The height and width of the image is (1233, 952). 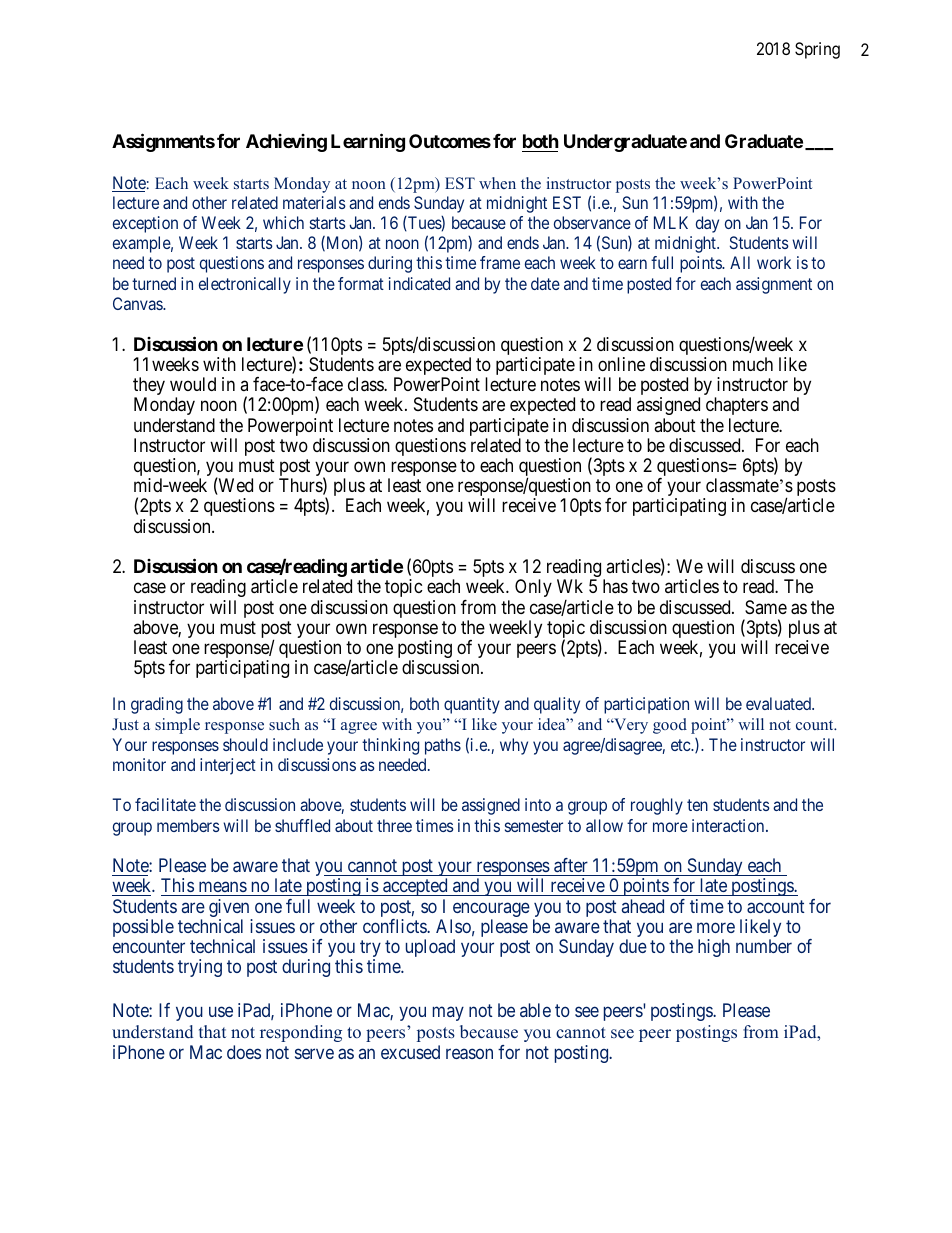 What do you see at coordinates (472, 705) in the image?
I see `quantity` at bounding box center [472, 705].
